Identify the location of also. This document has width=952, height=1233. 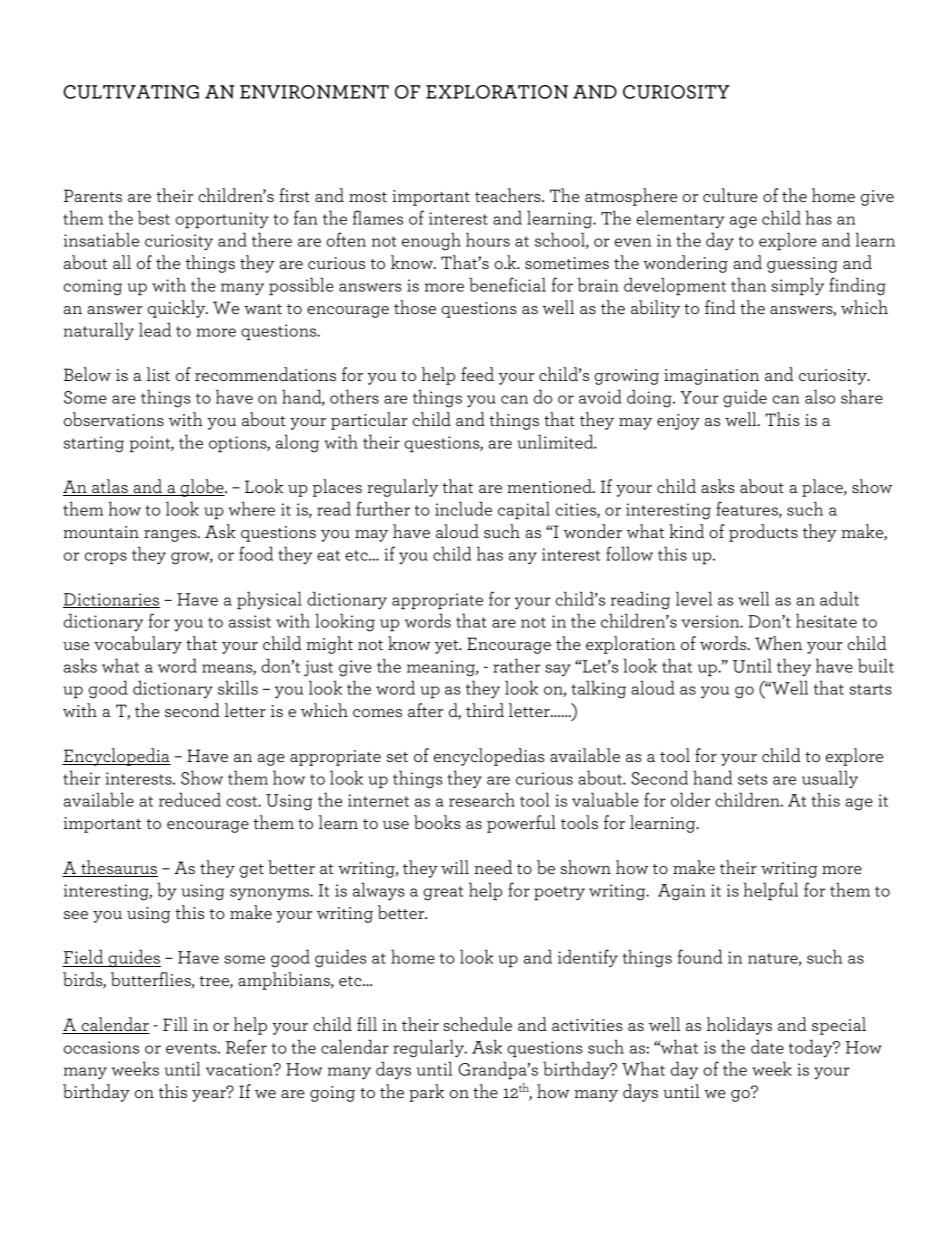
(820, 397).
